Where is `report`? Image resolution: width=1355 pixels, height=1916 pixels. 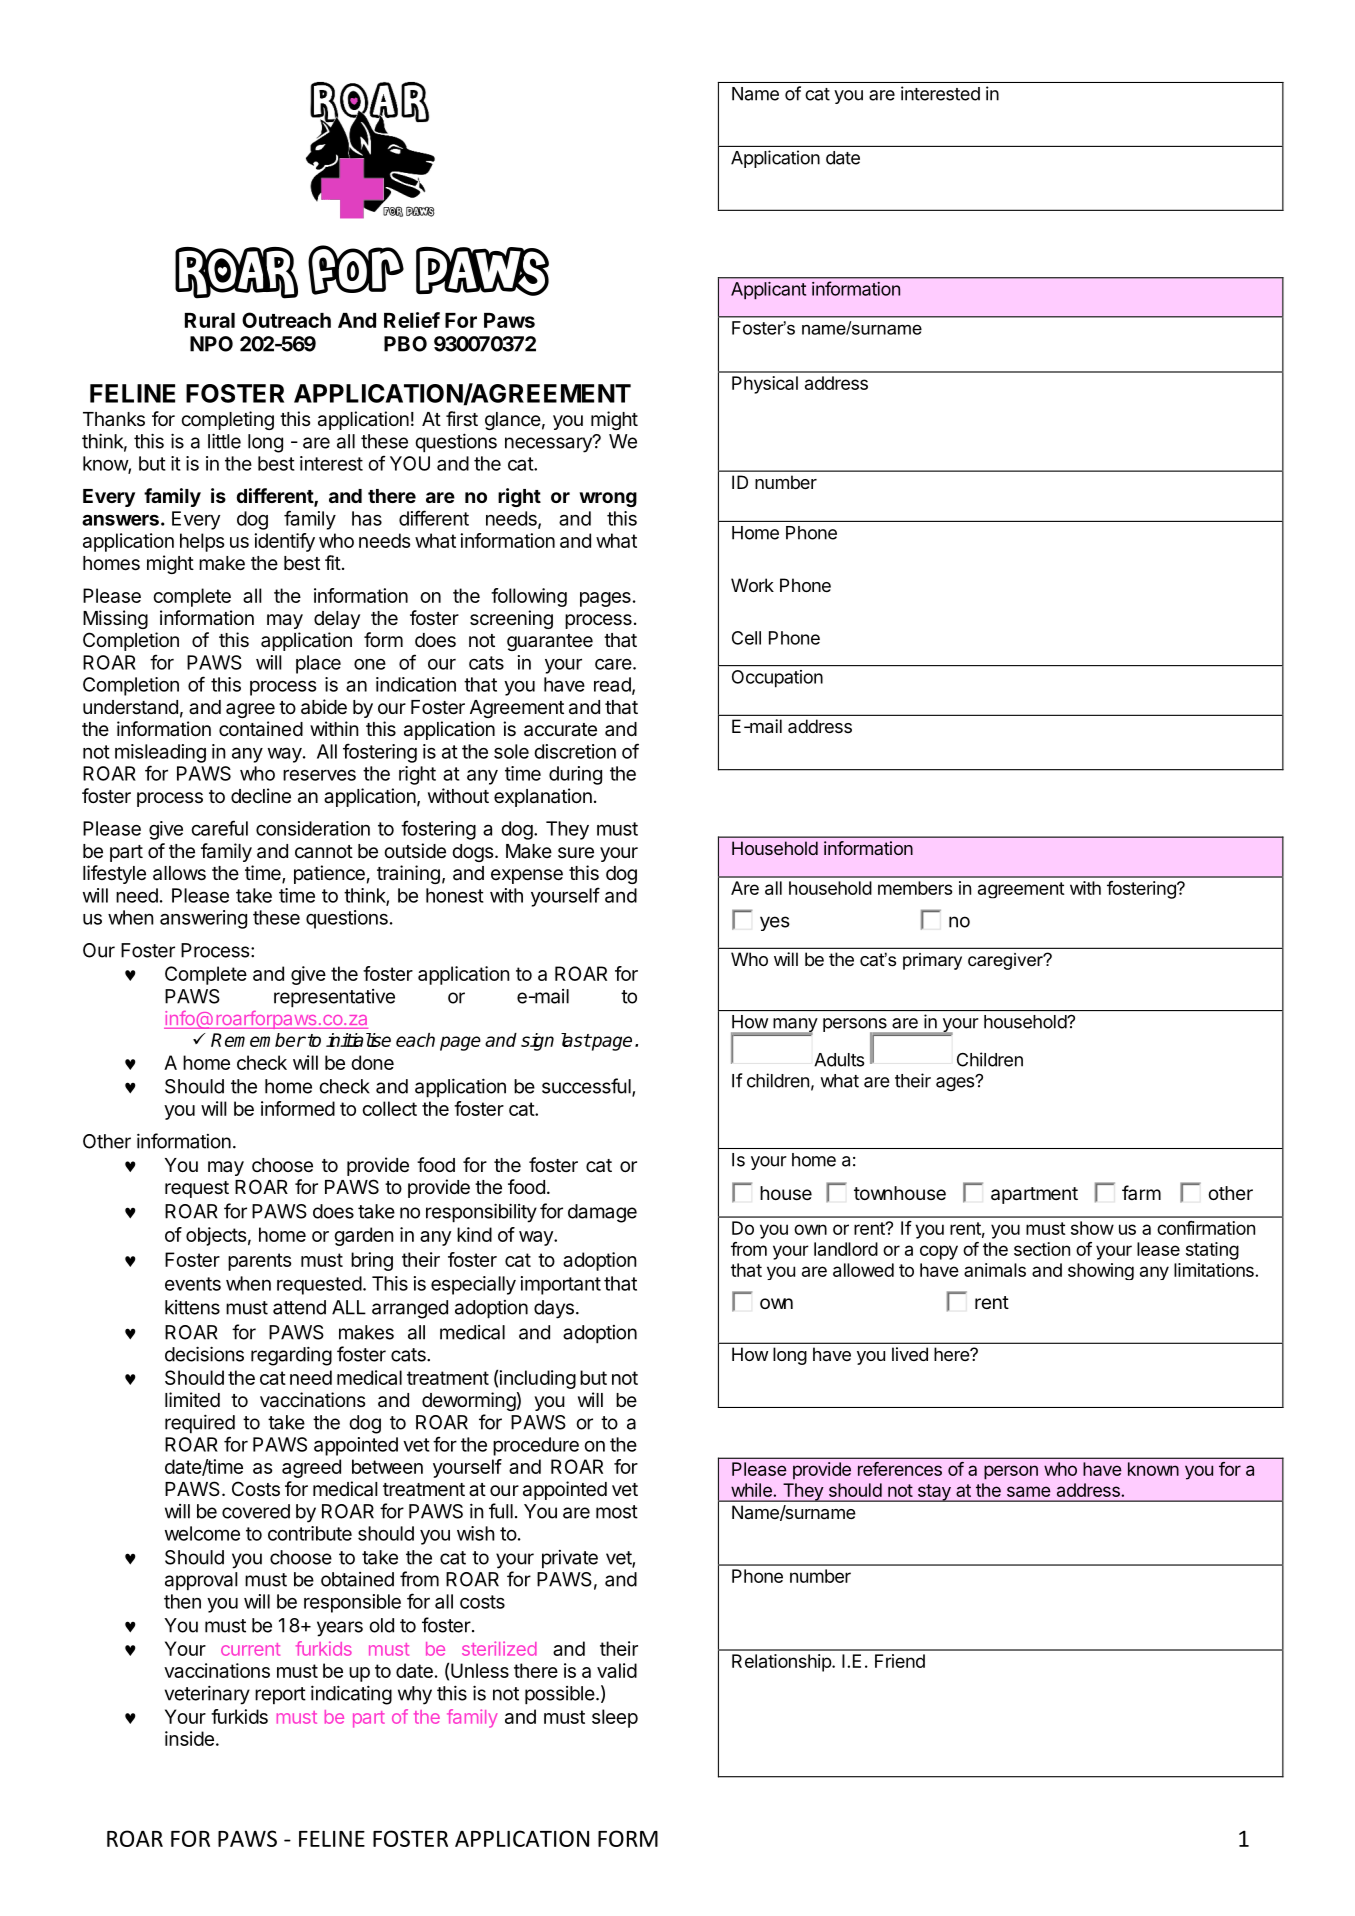 report is located at coordinates (280, 1696).
